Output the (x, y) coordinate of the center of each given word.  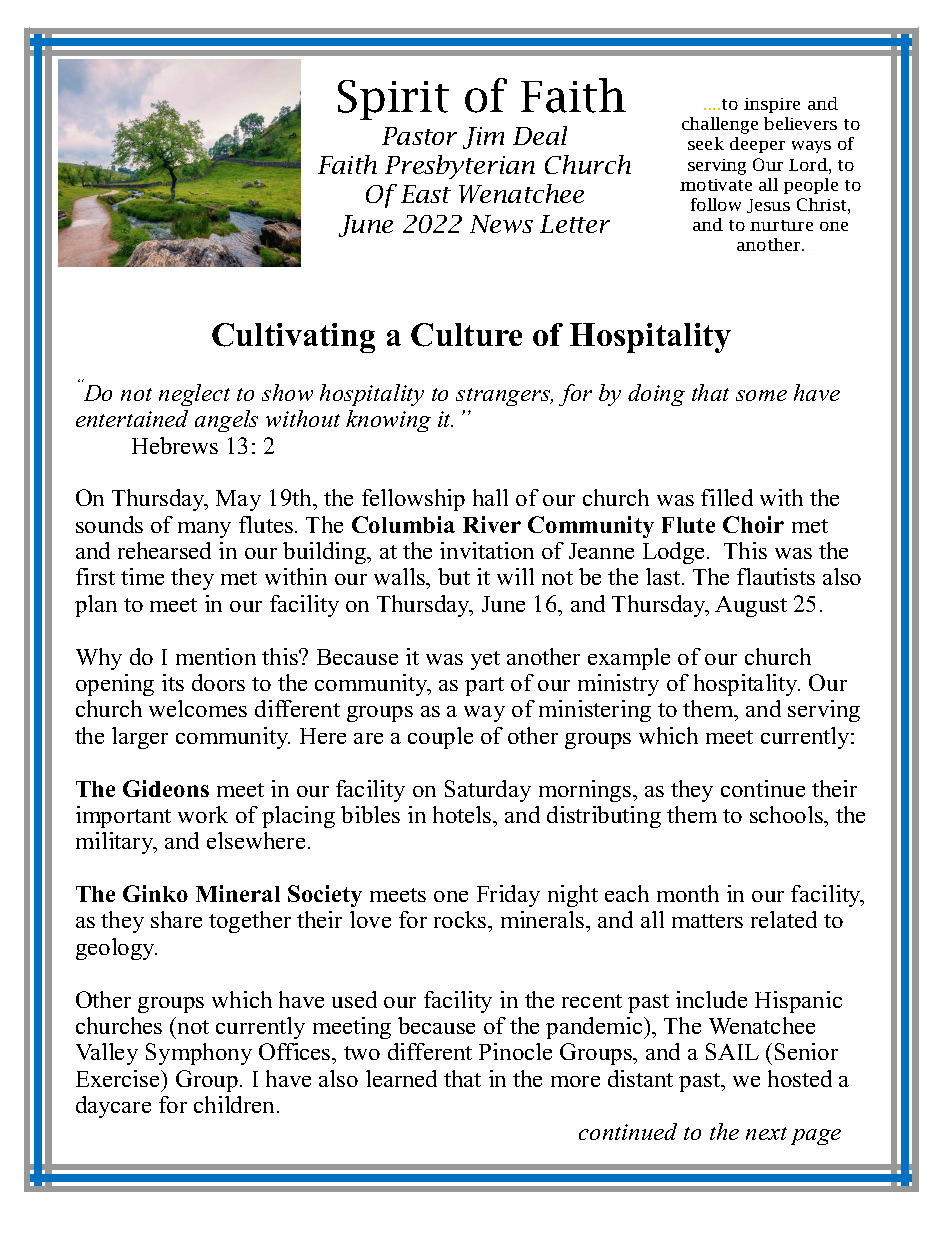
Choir (753, 524)
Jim (483, 138)
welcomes (198, 708)
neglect (194, 395)
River (492, 524)
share (176, 919)
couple (440, 738)
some (761, 395)
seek (706, 143)
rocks (461, 919)
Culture (466, 335)
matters (707, 921)
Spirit (393, 100)
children (236, 1104)
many (204, 530)
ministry (618, 685)
